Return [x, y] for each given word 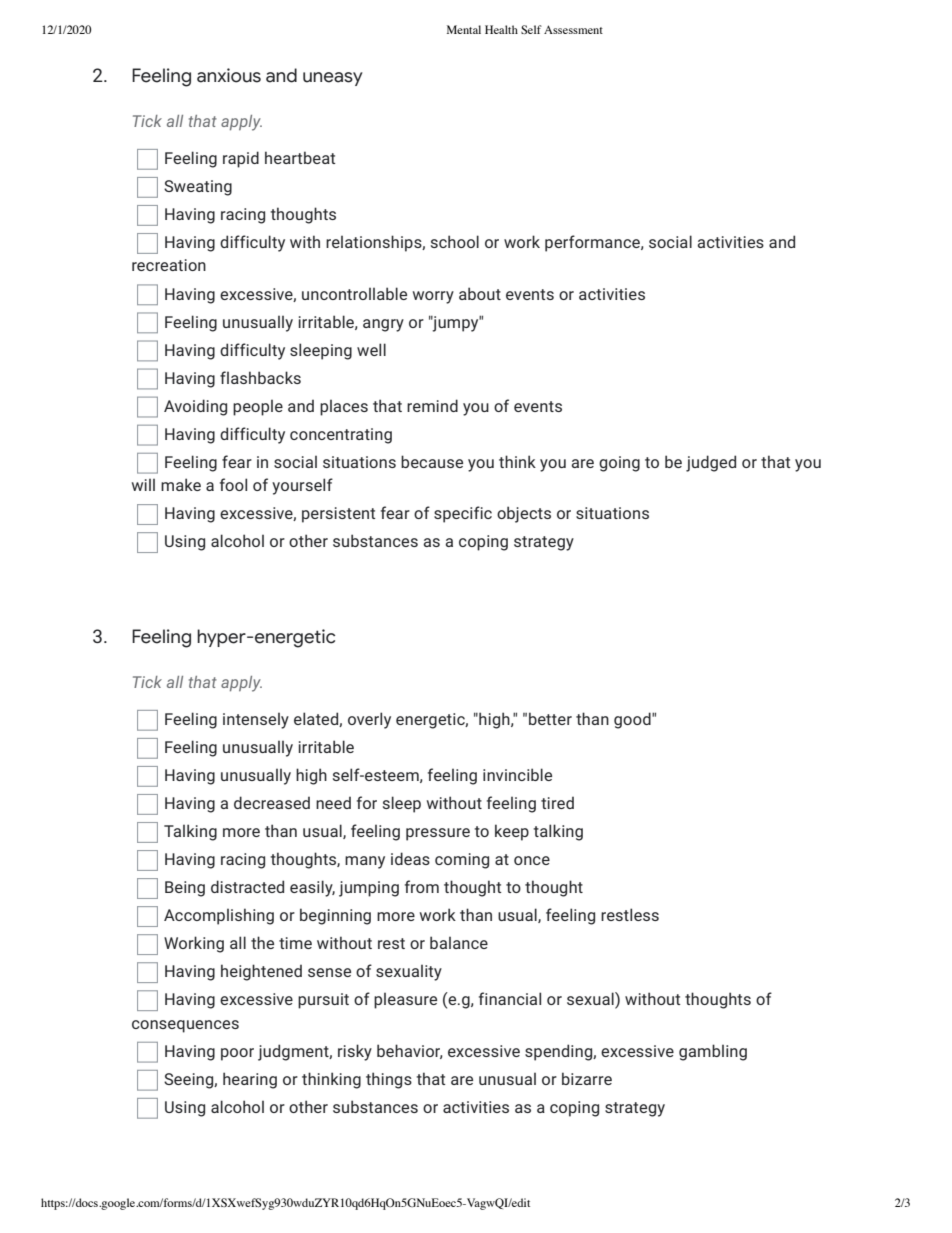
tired [557, 802]
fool [233, 484]
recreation [169, 265]
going [619, 464]
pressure [438, 834]
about [480, 293]
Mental [464, 29]
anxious [229, 75]
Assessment [573, 29]
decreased [272, 802]
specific [463, 514]
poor [237, 1054]
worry [433, 297]
